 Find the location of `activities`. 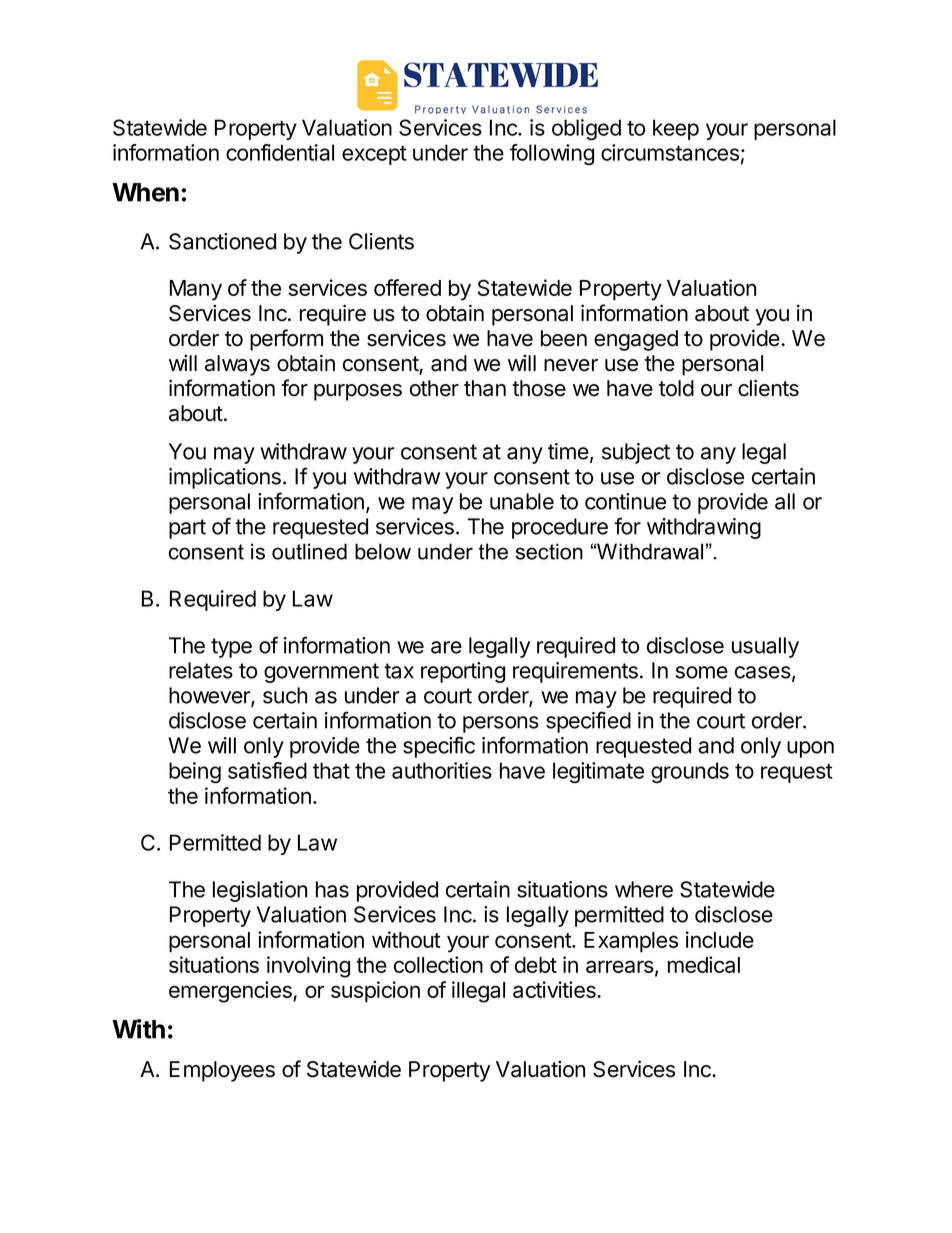

activities is located at coordinates (555, 989).
